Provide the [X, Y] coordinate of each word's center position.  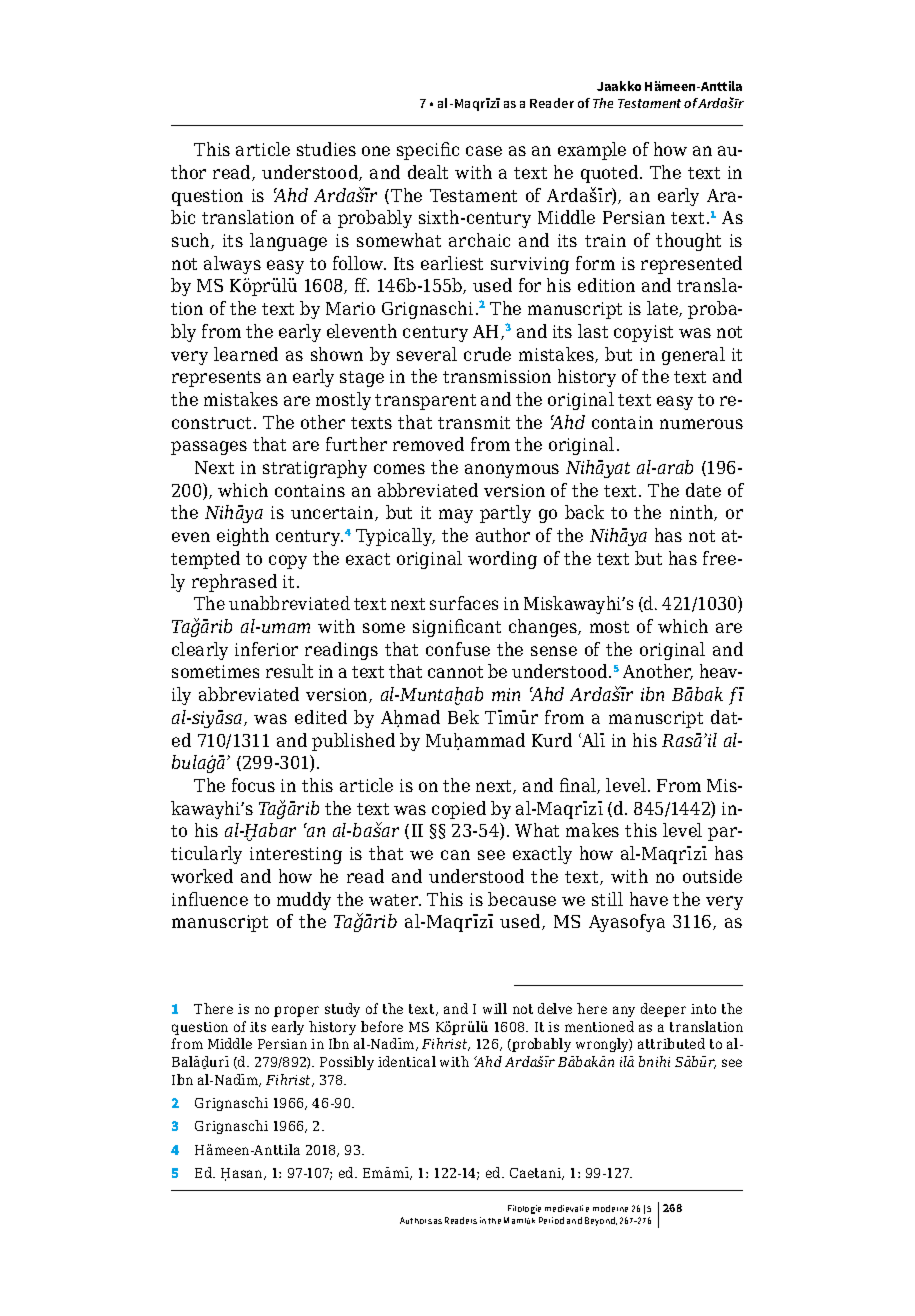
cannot [455, 672]
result [289, 671]
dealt [428, 172]
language [288, 242]
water [395, 900]
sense [554, 651]
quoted [611, 174]
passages [209, 448]
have [649, 899]
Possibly [347, 1063]
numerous [701, 424]
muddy [304, 901]
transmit [474, 422]
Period [551, 1220]
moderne [610, 1208]
